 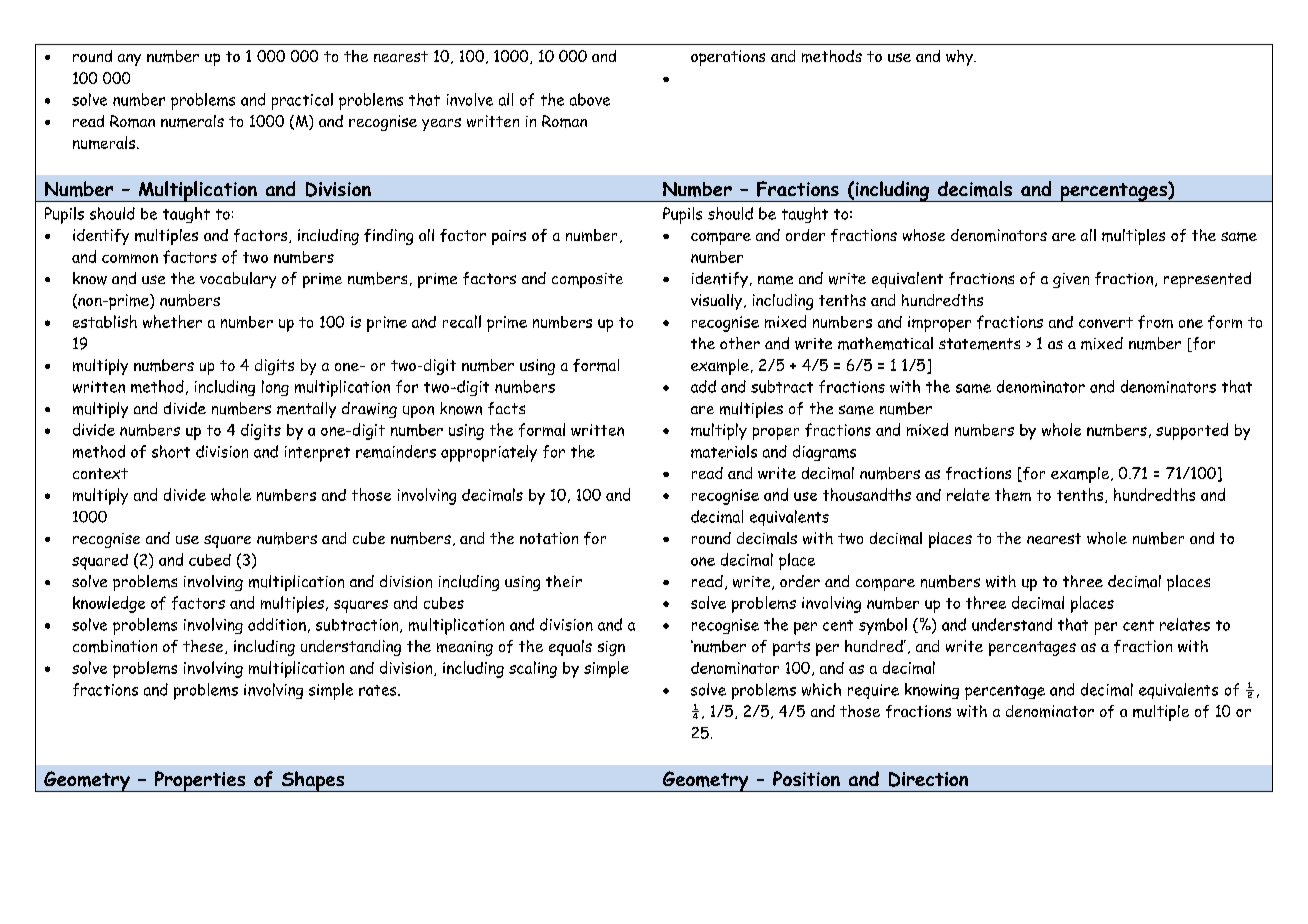 I want to click on mentally, so click(x=306, y=410).
